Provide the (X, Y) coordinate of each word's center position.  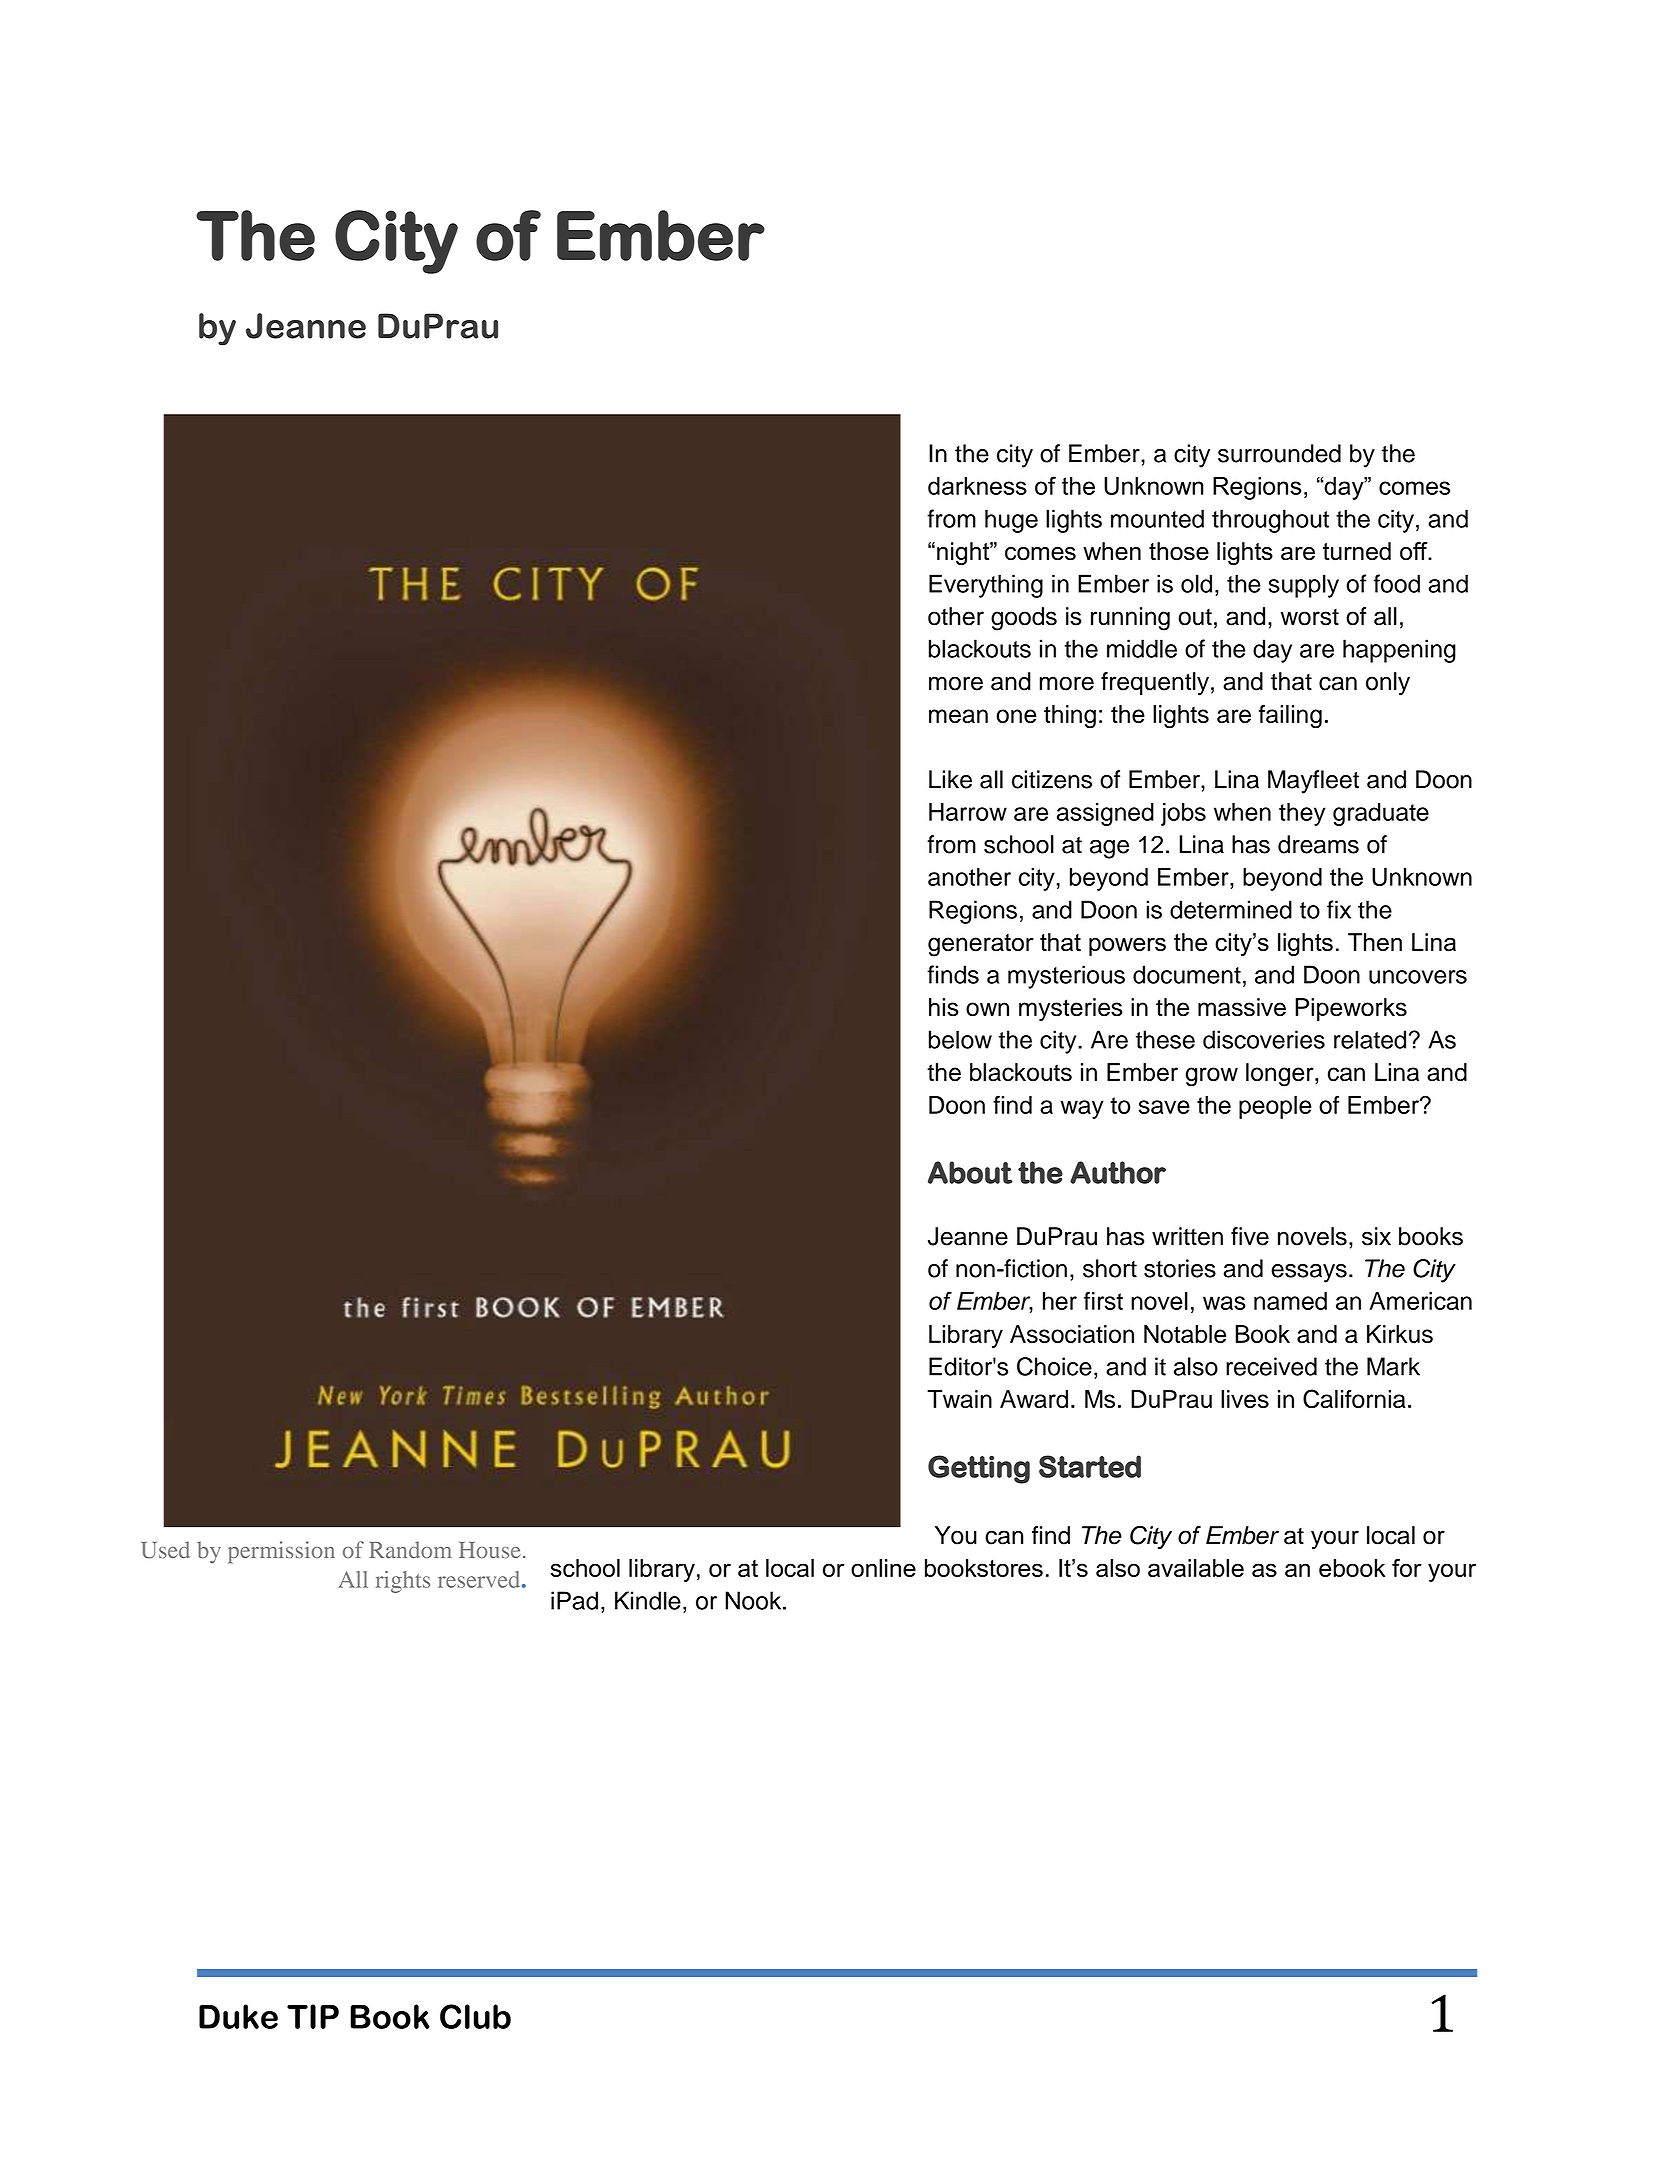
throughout (1270, 521)
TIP (313, 2016)
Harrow (968, 812)
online (883, 1568)
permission (281, 1552)
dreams (1318, 844)
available (1196, 1568)
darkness (977, 486)
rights (403, 1582)
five (1250, 1236)
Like (950, 779)
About (970, 1172)
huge (1011, 521)
